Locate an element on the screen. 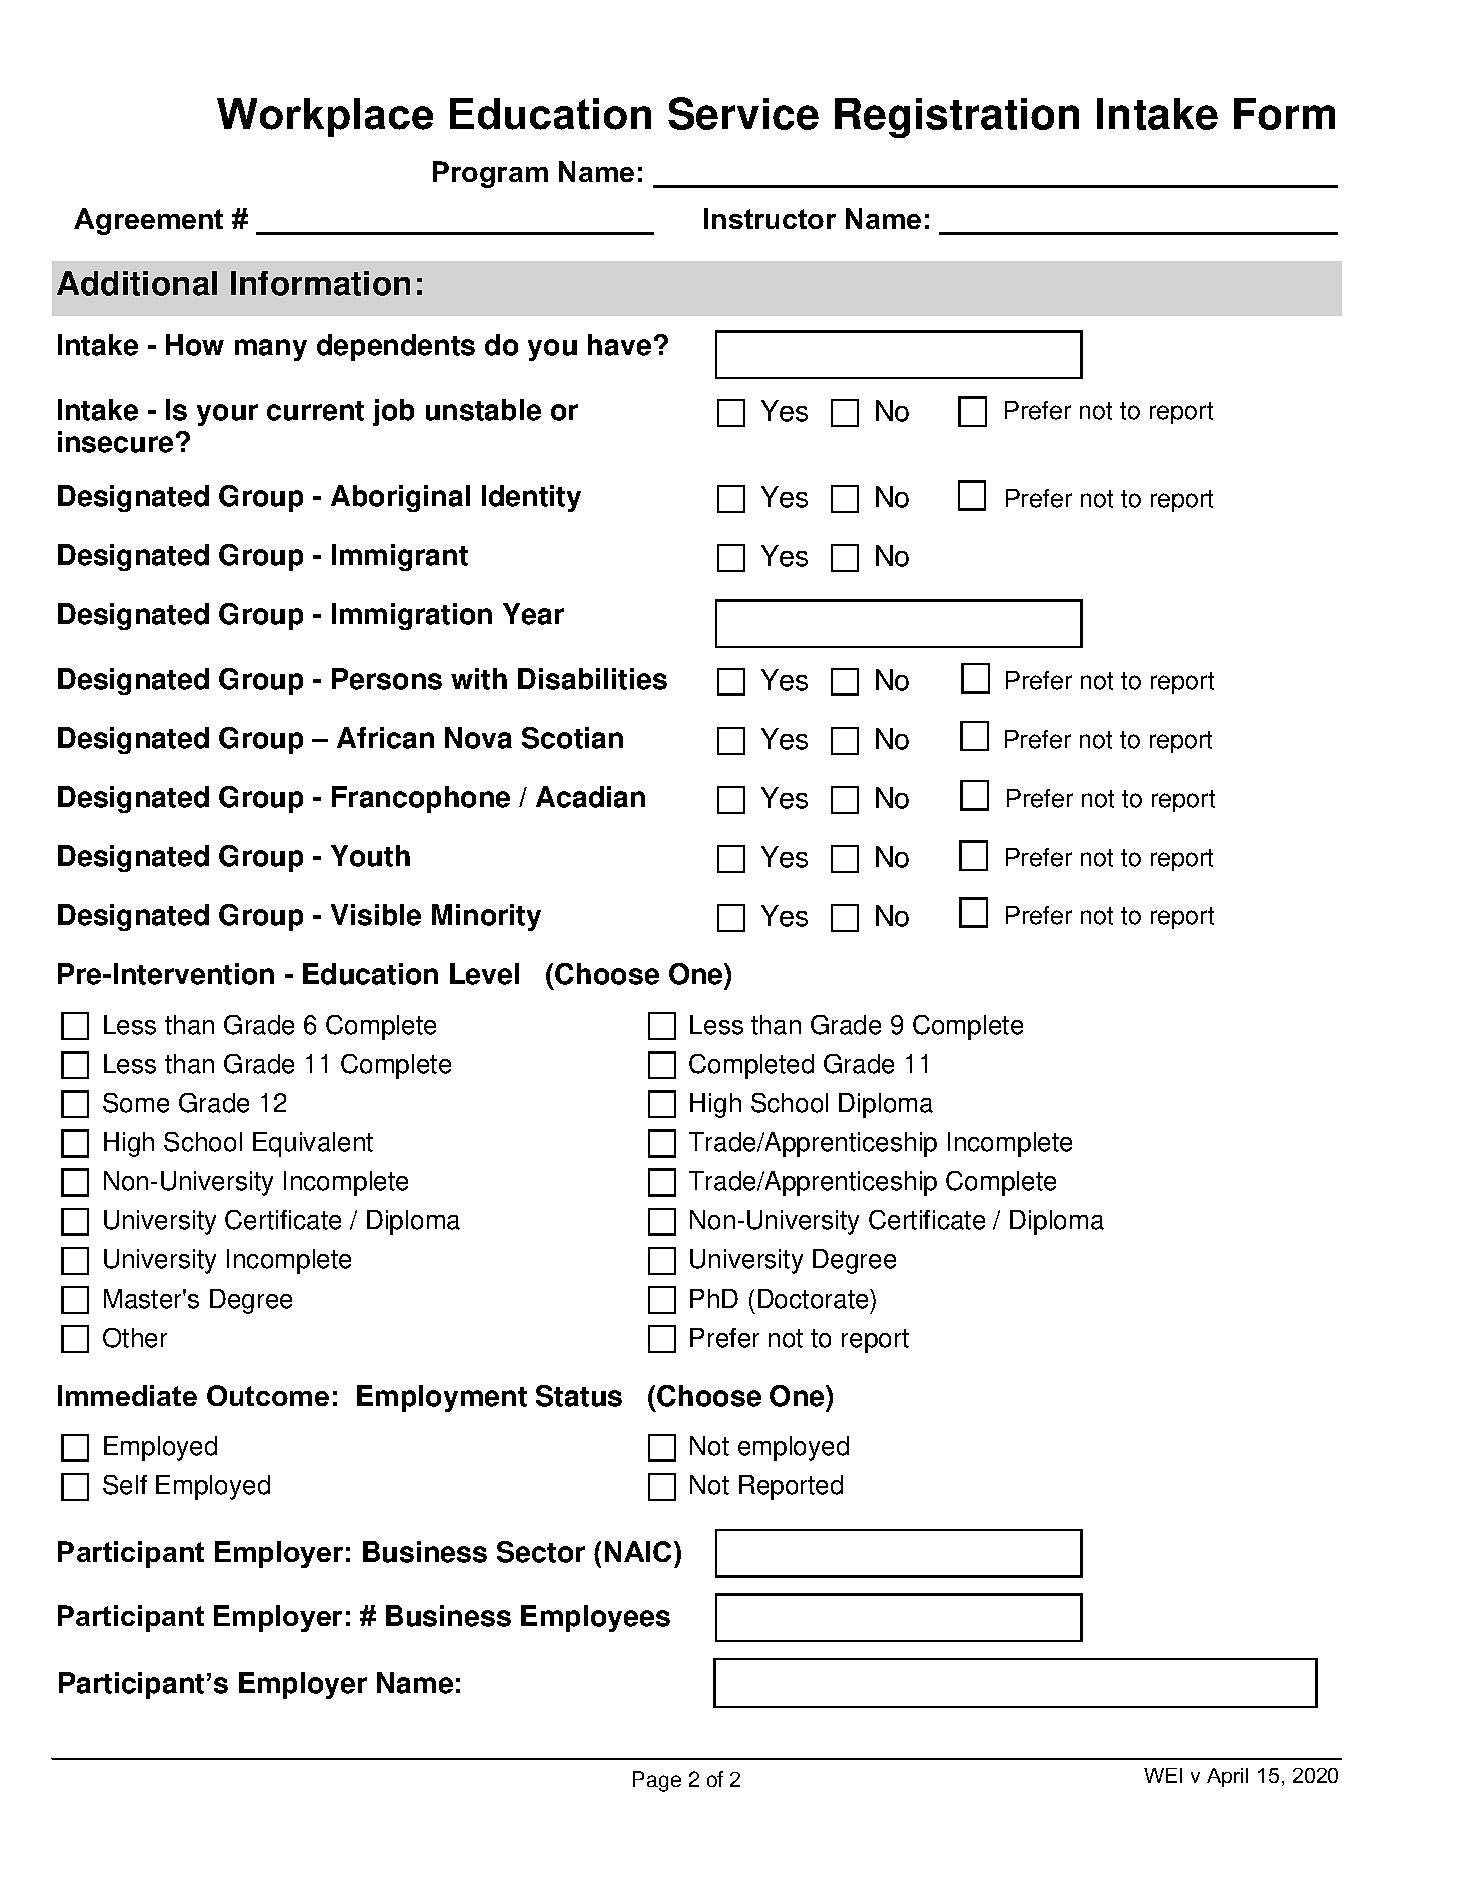  Page is located at coordinates (657, 1781).
